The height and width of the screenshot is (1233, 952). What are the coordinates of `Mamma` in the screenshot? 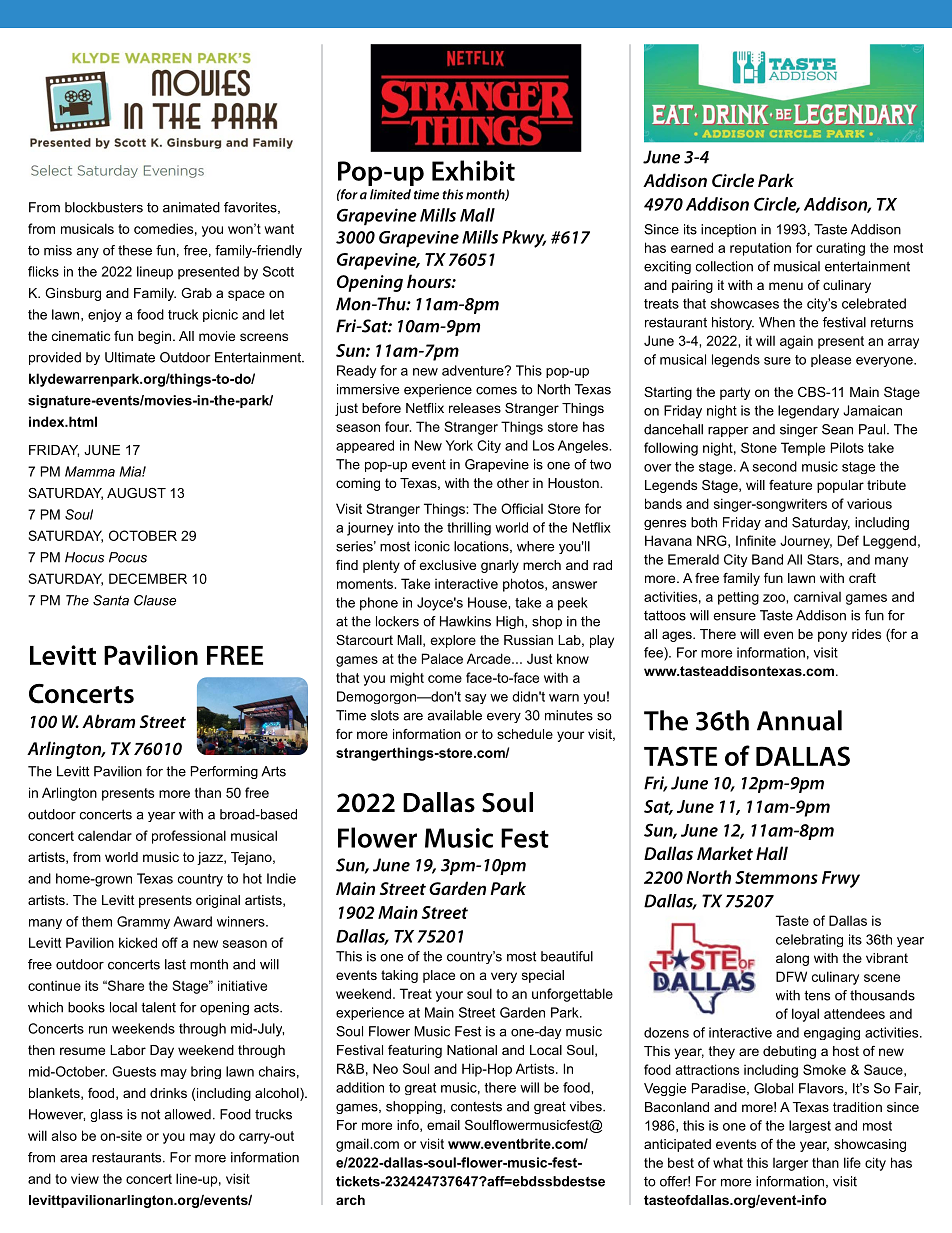 It's located at (90, 471).
